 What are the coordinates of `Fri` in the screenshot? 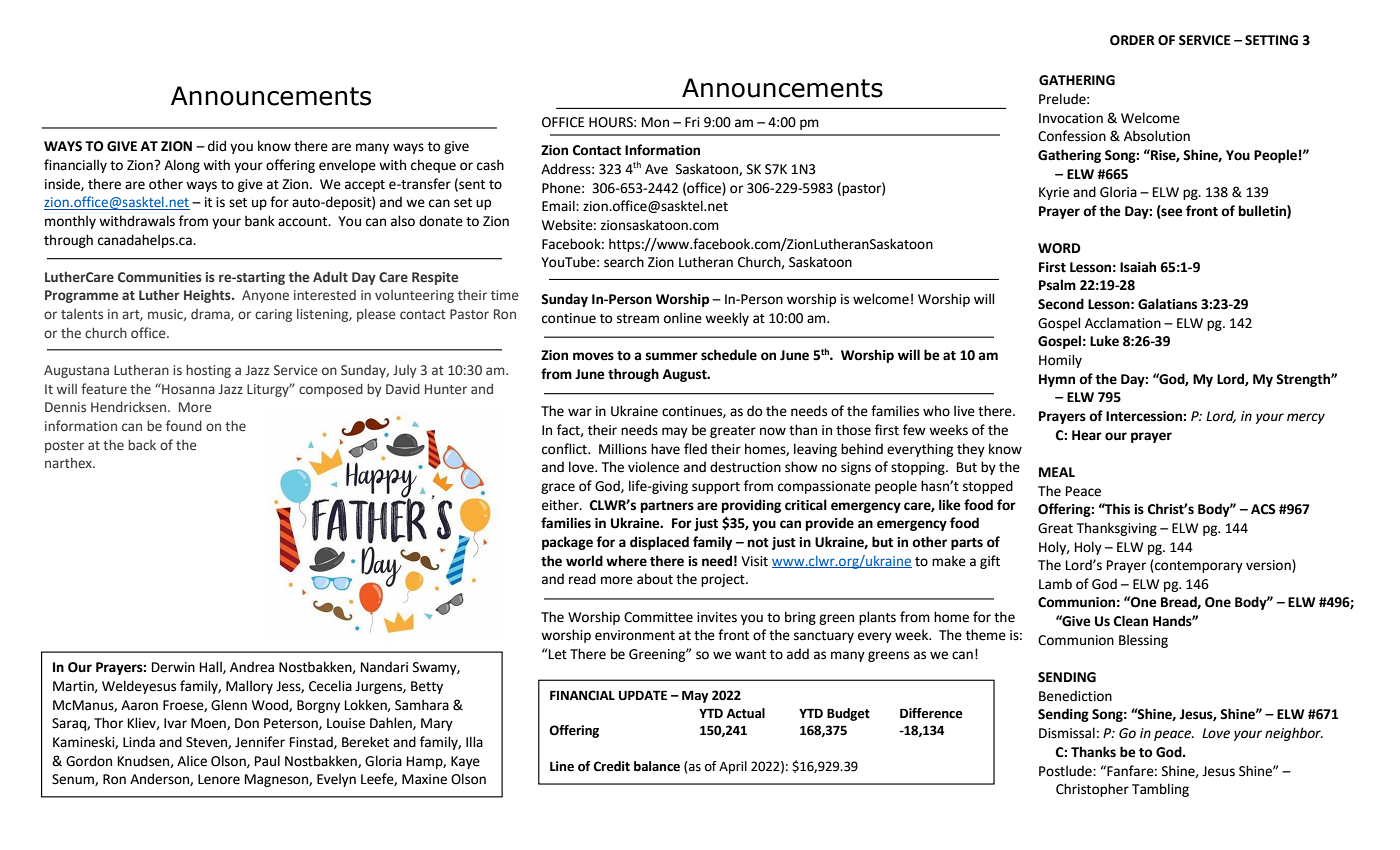 It's located at (692, 122).
